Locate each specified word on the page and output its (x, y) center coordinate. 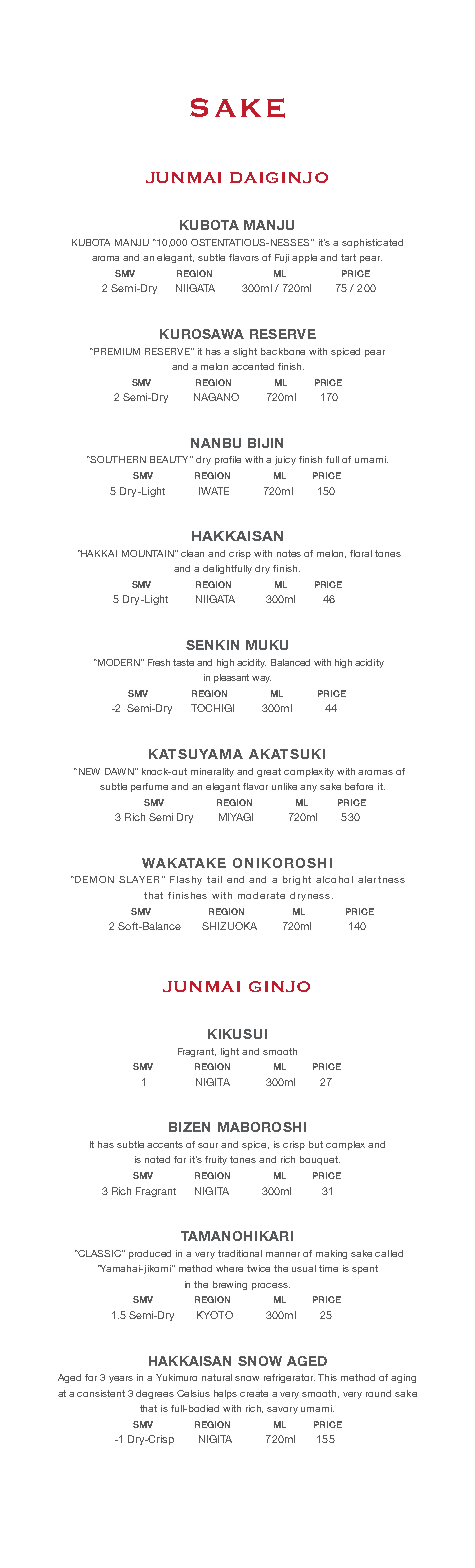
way (261, 679)
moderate (261, 895)
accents (165, 1144)
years (121, 1379)
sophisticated (372, 243)
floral (361, 553)
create (254, 1393)
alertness (381, 879)
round (378, 1393)
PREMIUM (116, 351)
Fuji (282, 258)
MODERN (119, 662)
